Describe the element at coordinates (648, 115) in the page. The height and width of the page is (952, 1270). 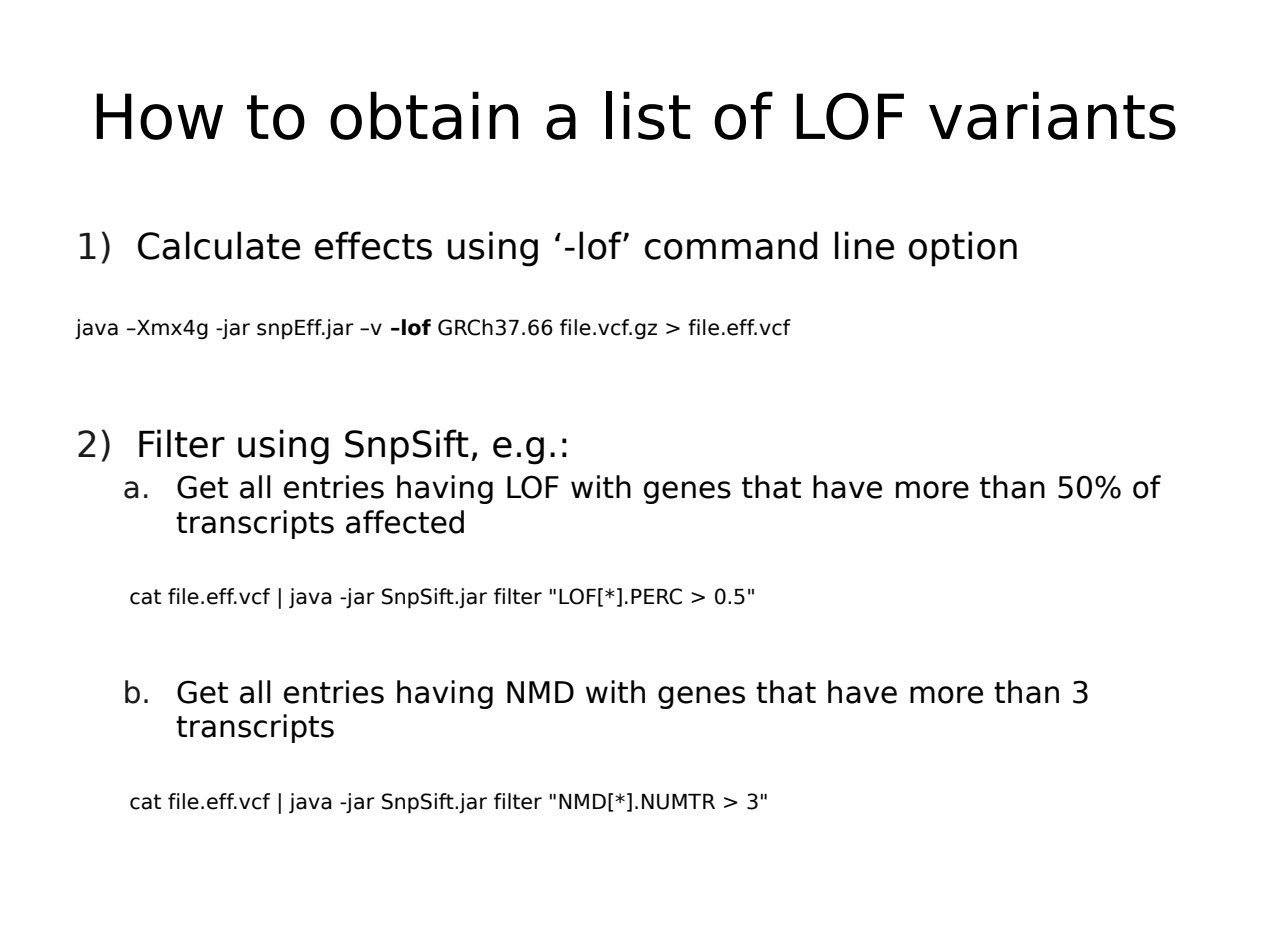
I see `list` at that location.
